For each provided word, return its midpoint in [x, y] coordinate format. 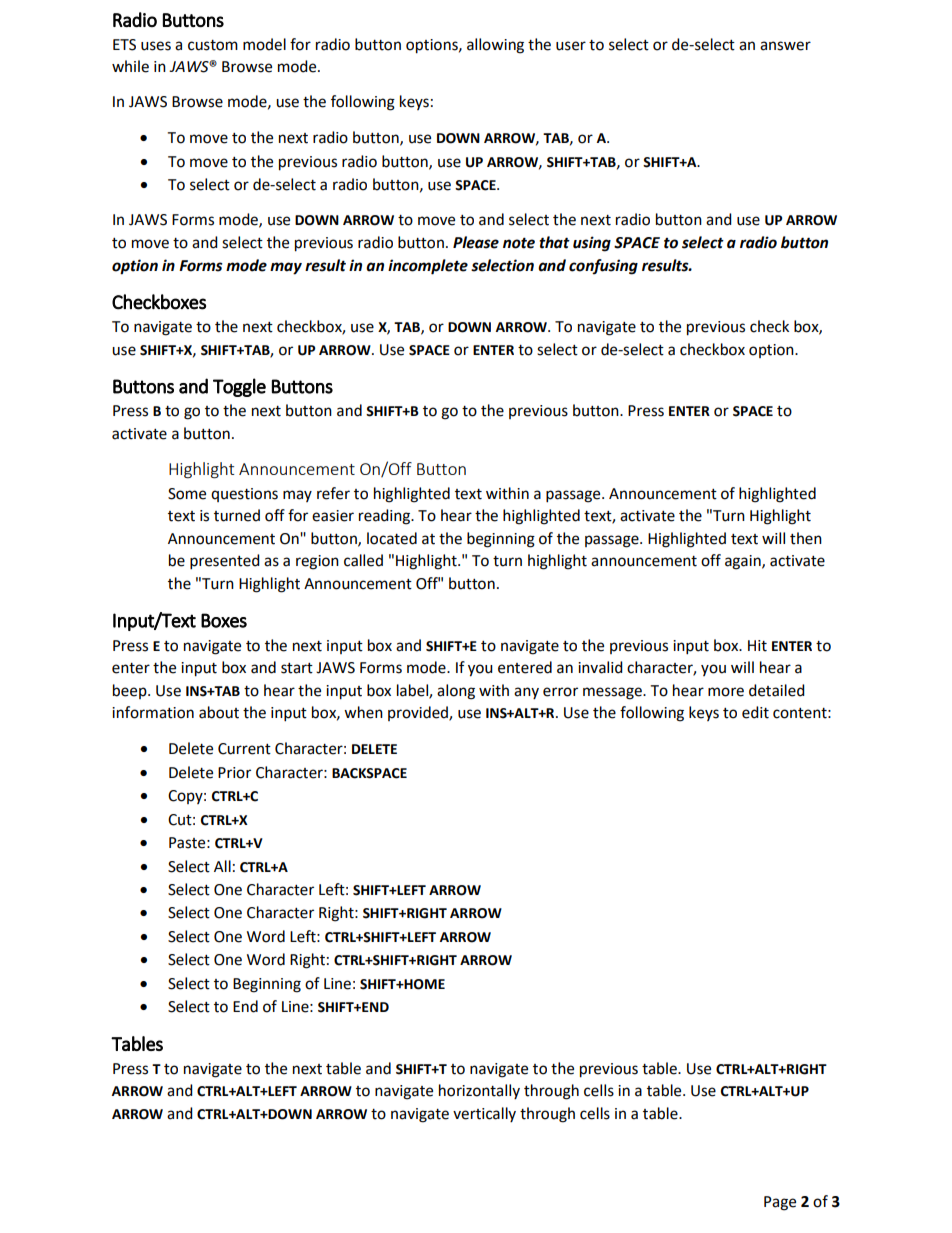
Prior [234, 773]
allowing [495, 46]
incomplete [428, 267]
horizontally [479, 1091]
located [392, 538]
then [806, 538]
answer [785, 46]
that [554, 242]
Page [780, 1203]
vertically [484, 1114]
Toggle [239, 387]
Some [187, 494]
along [456, 692]
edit [755, 712]
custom [213, 45]
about [219, 712]
